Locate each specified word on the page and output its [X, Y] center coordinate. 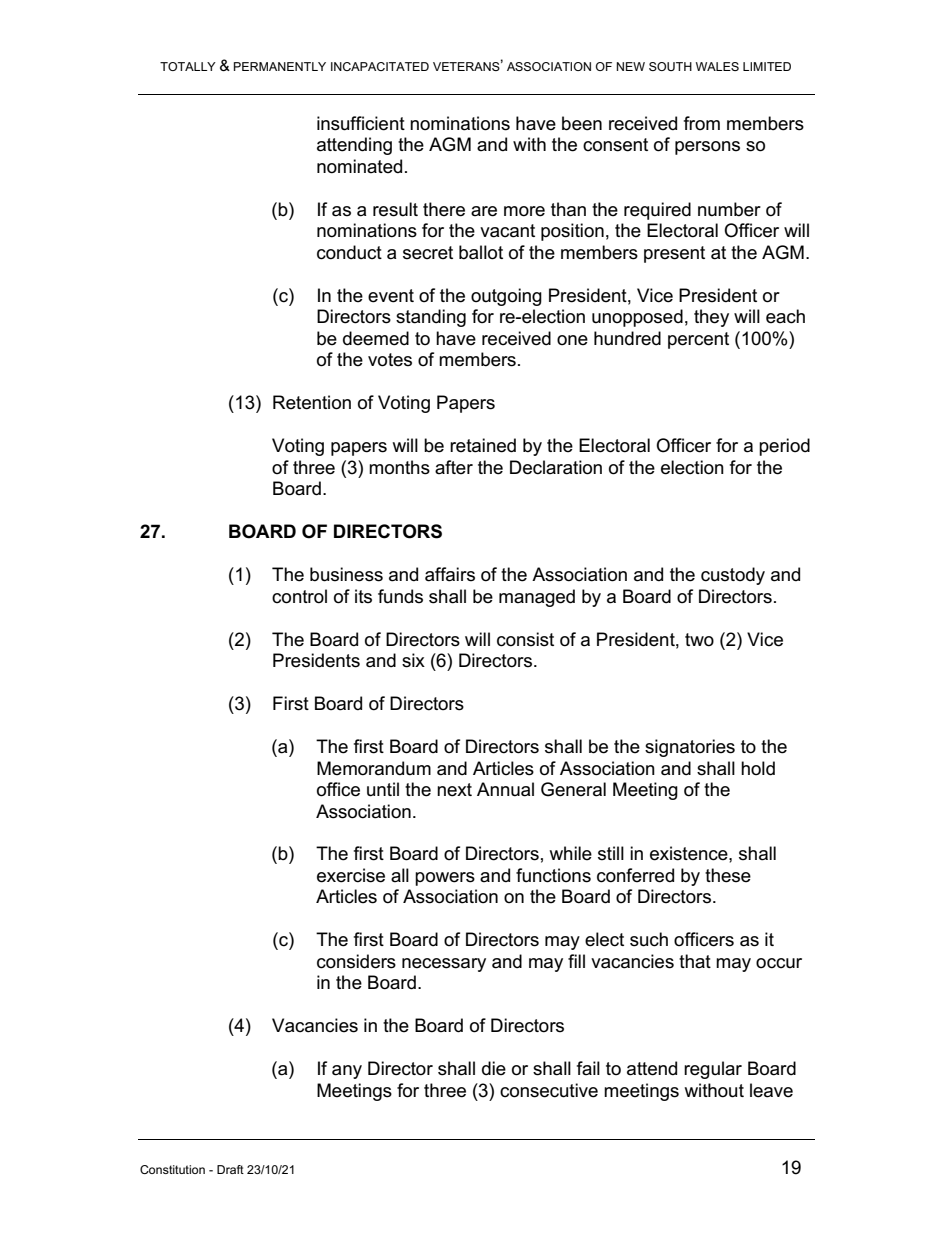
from [702, 123]
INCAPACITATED [380, 66]
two [699, 640]
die [494, 1068]
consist [525, 639]
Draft [230, 1169]
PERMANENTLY [280, 66]
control [299, 596]
